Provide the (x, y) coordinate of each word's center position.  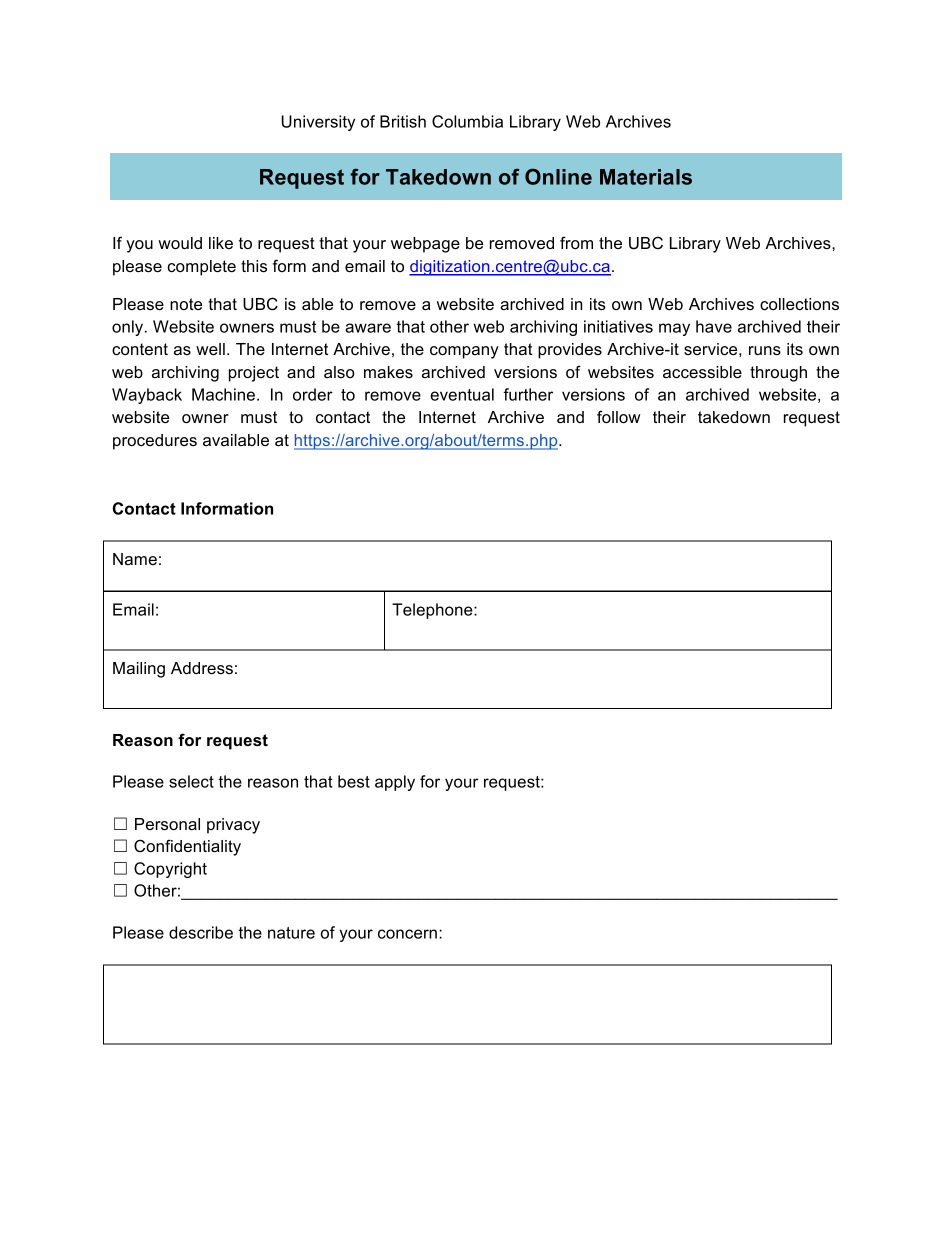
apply (395, 783)
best (354, 781)
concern (407, 934)
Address (202, 668)
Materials (646, 177)
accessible (702, 372)
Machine (223, 394)
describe (201, 932)
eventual (462, 394)
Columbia (467, 121)
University (318, 123)
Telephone (433, 611)
